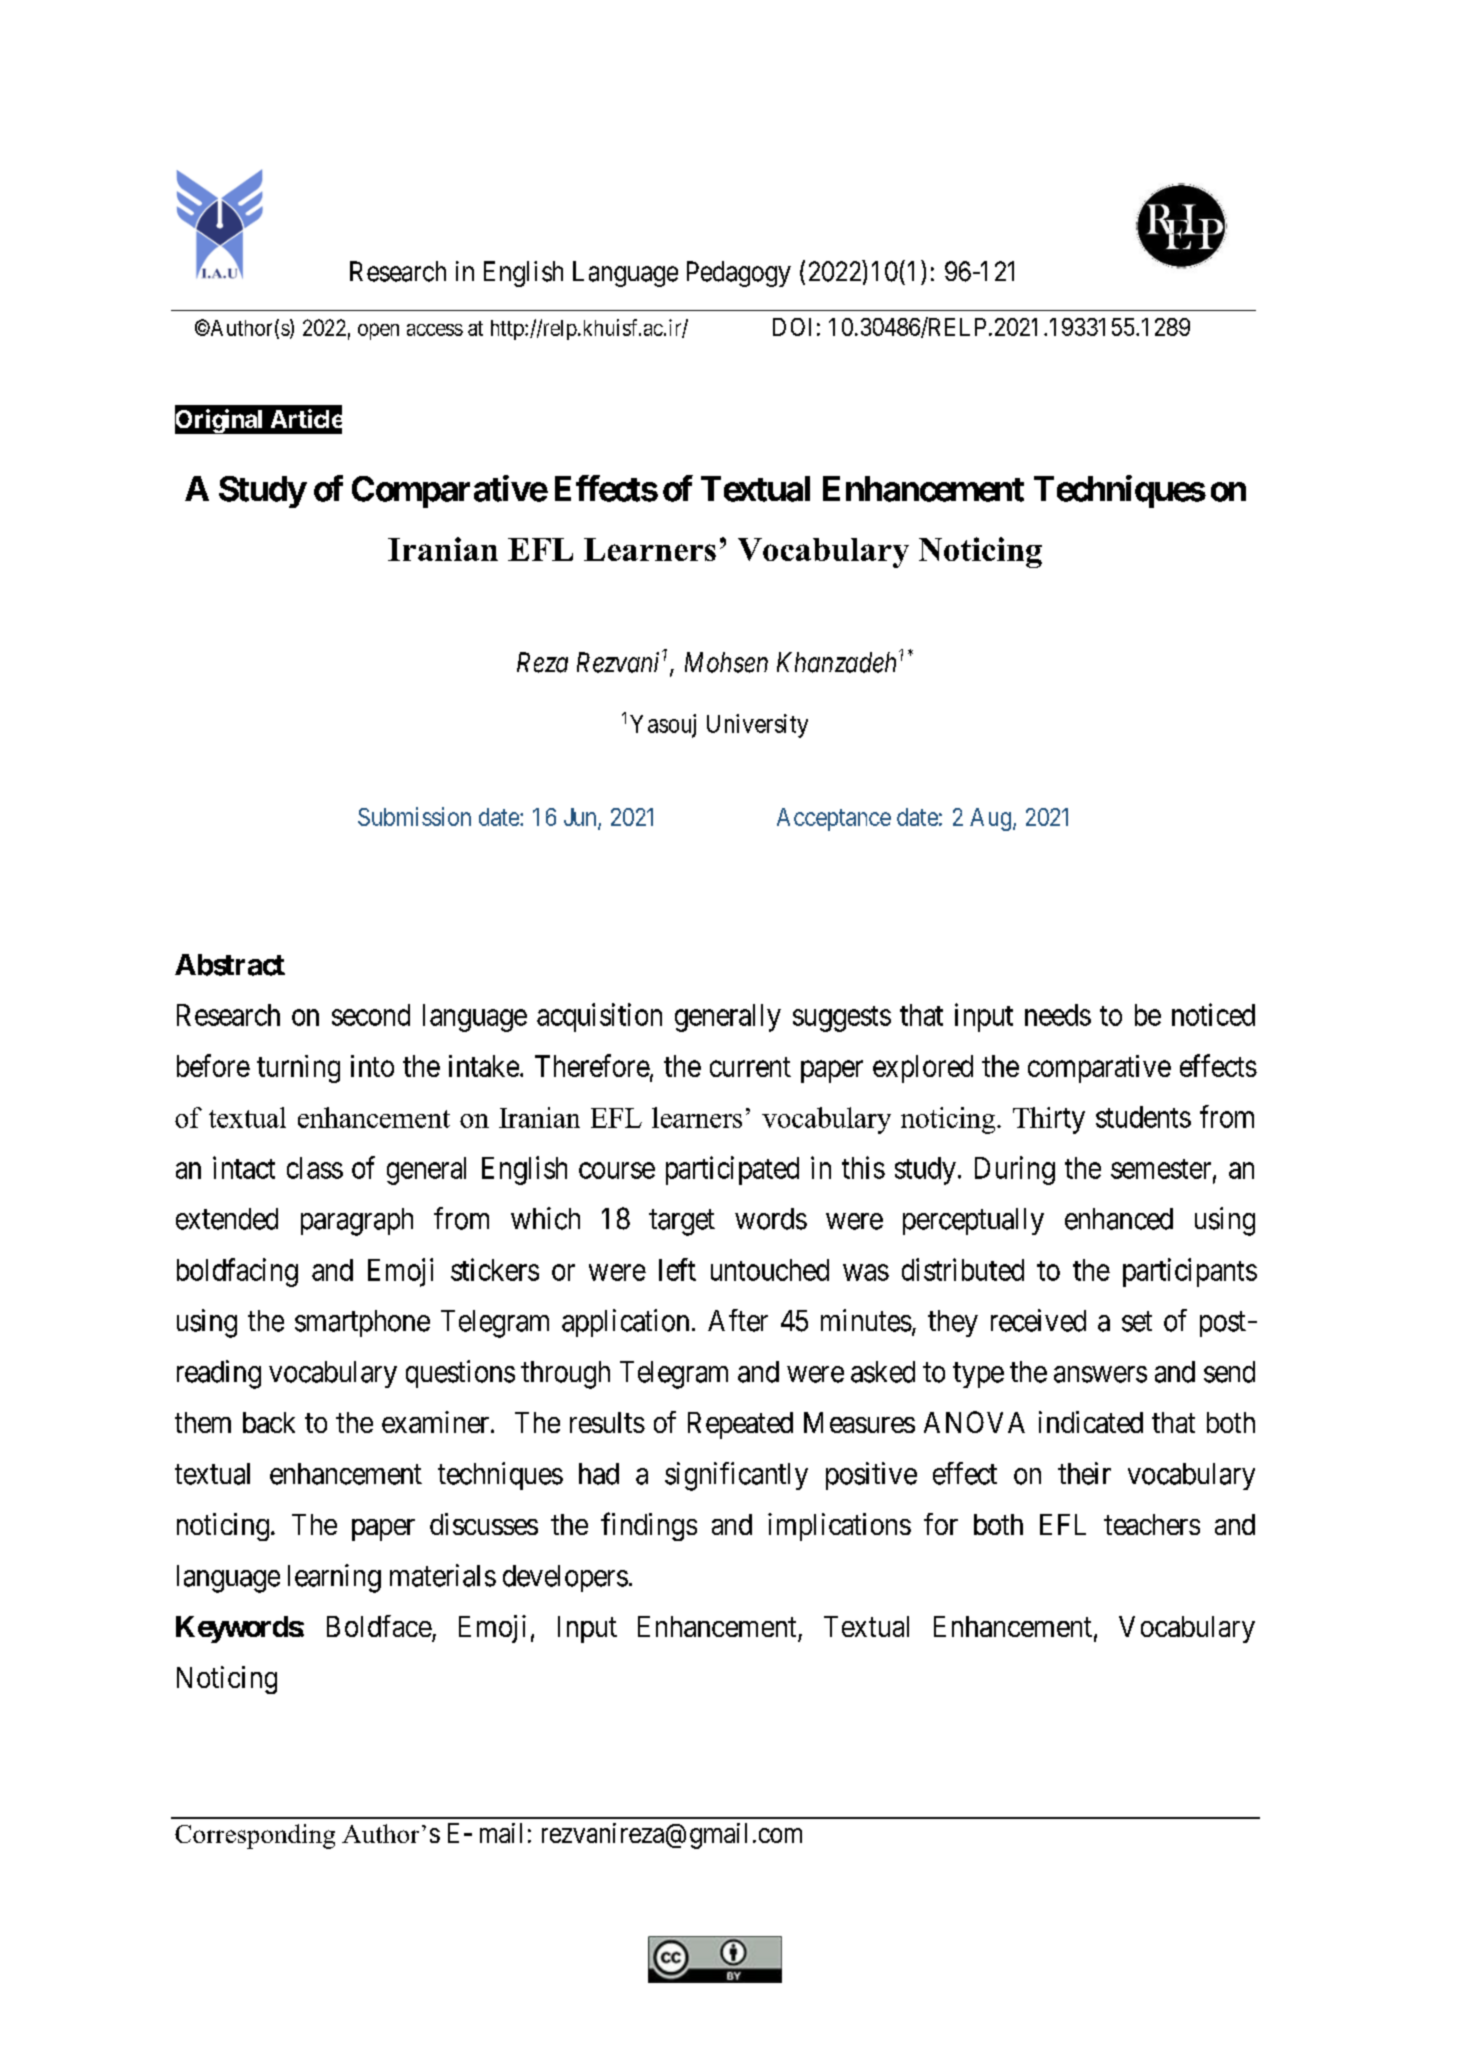 The width and height of the page is (1465, 2072). I want to click on open, so click(378, 331).
